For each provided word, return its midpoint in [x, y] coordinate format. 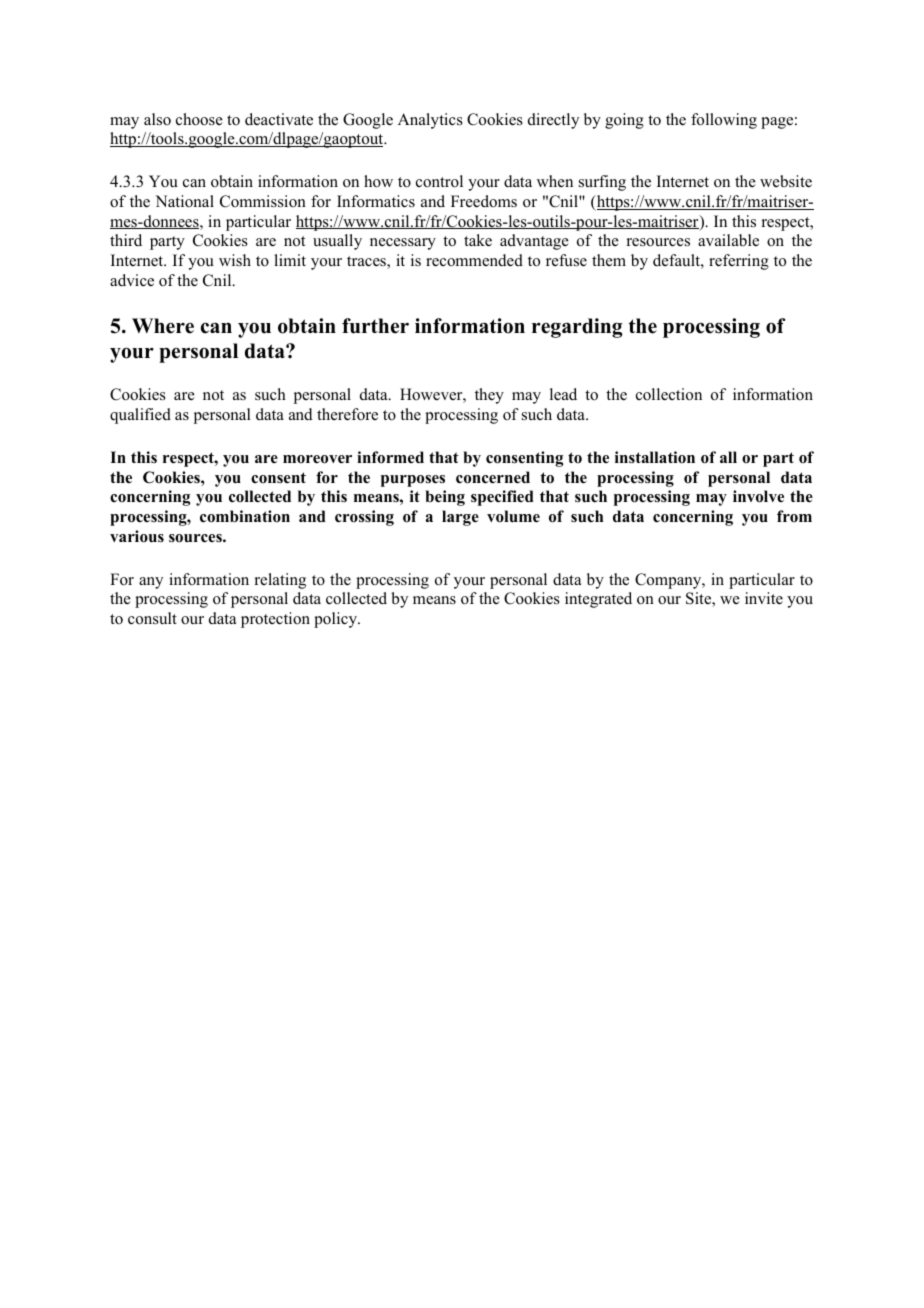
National [184, 201]
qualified [140, 416]
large [460, 518]
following [724, 121]
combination [245, 516]
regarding [577, 328]
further [375, 326]
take [478, 240]
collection [669, 394]
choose [199, 119]
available [728, 240]
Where [163, 326]
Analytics [430, 121]
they [489, 396]
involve [758, 496]
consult [152, 618]
